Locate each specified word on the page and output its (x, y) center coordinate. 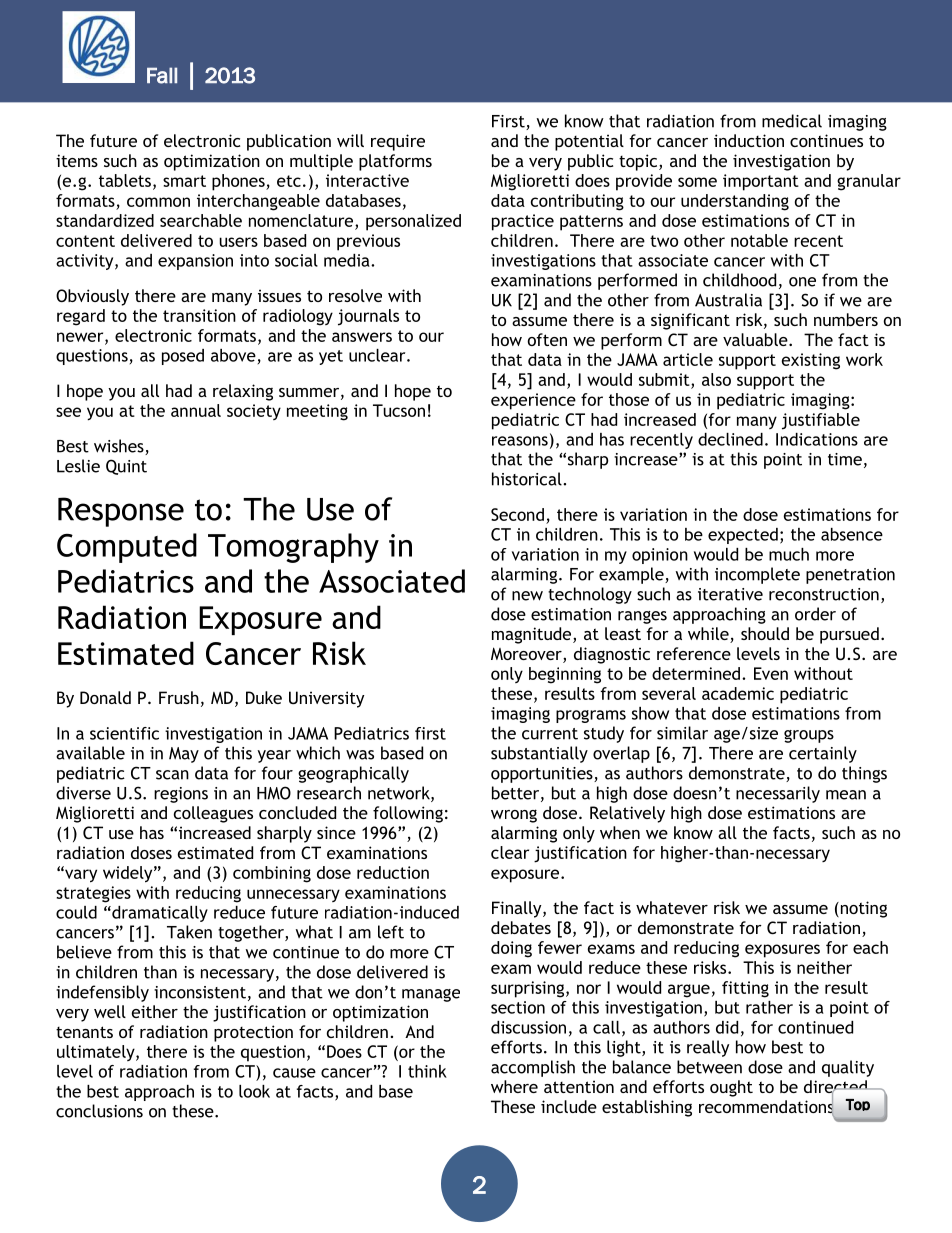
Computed (127, 548)
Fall (162, 75)
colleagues (213, 814)
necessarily (778, 794)
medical (792, 121)
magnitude (533, 635)
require (398, 142)
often (547, 339)
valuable (756, 339)
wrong (514, 816)
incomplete (757, 575)
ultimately (97, 1053)
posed (183, 357)
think (427, 1071)
